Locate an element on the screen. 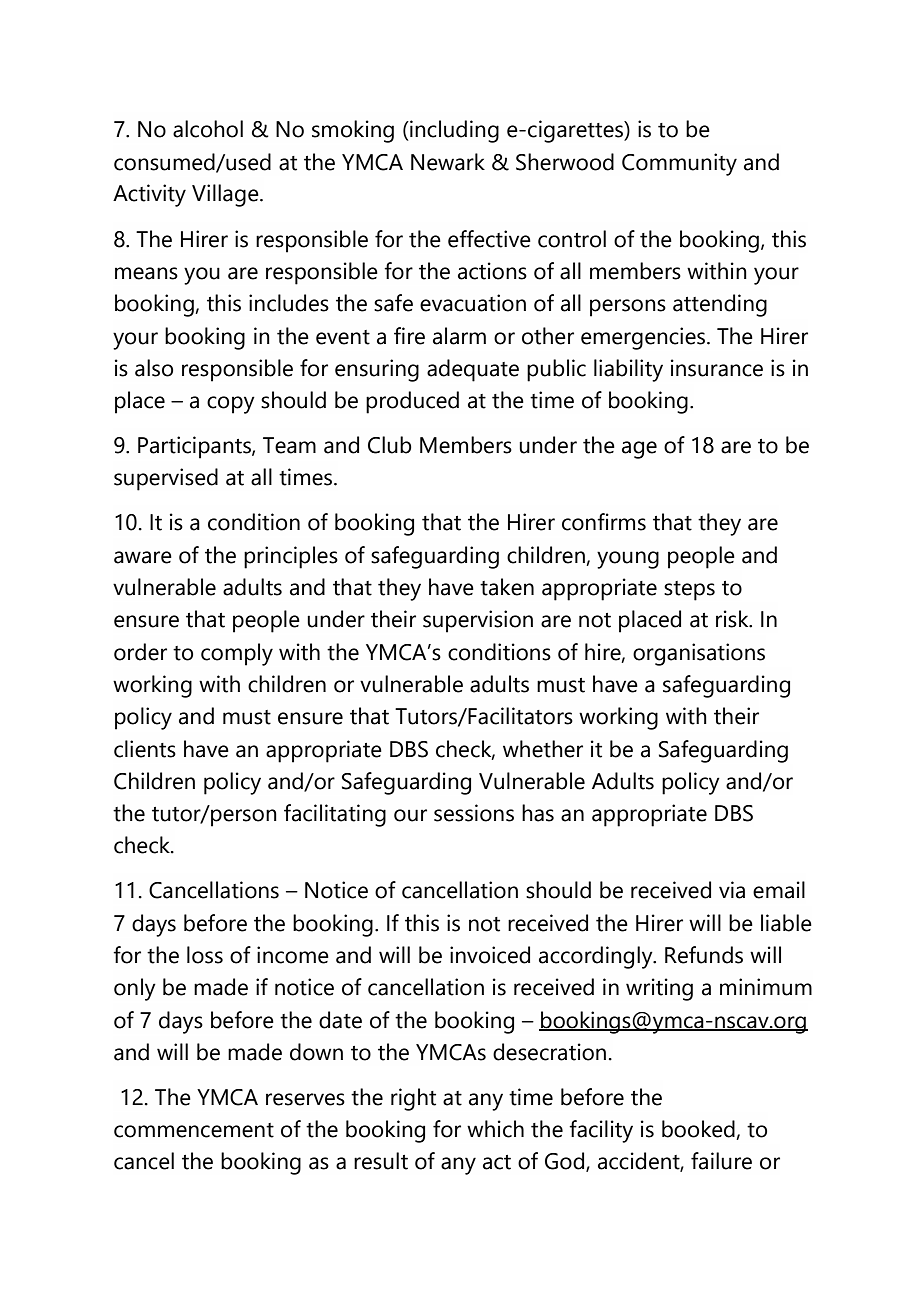  booked is located at coordinates (699, 1130).
